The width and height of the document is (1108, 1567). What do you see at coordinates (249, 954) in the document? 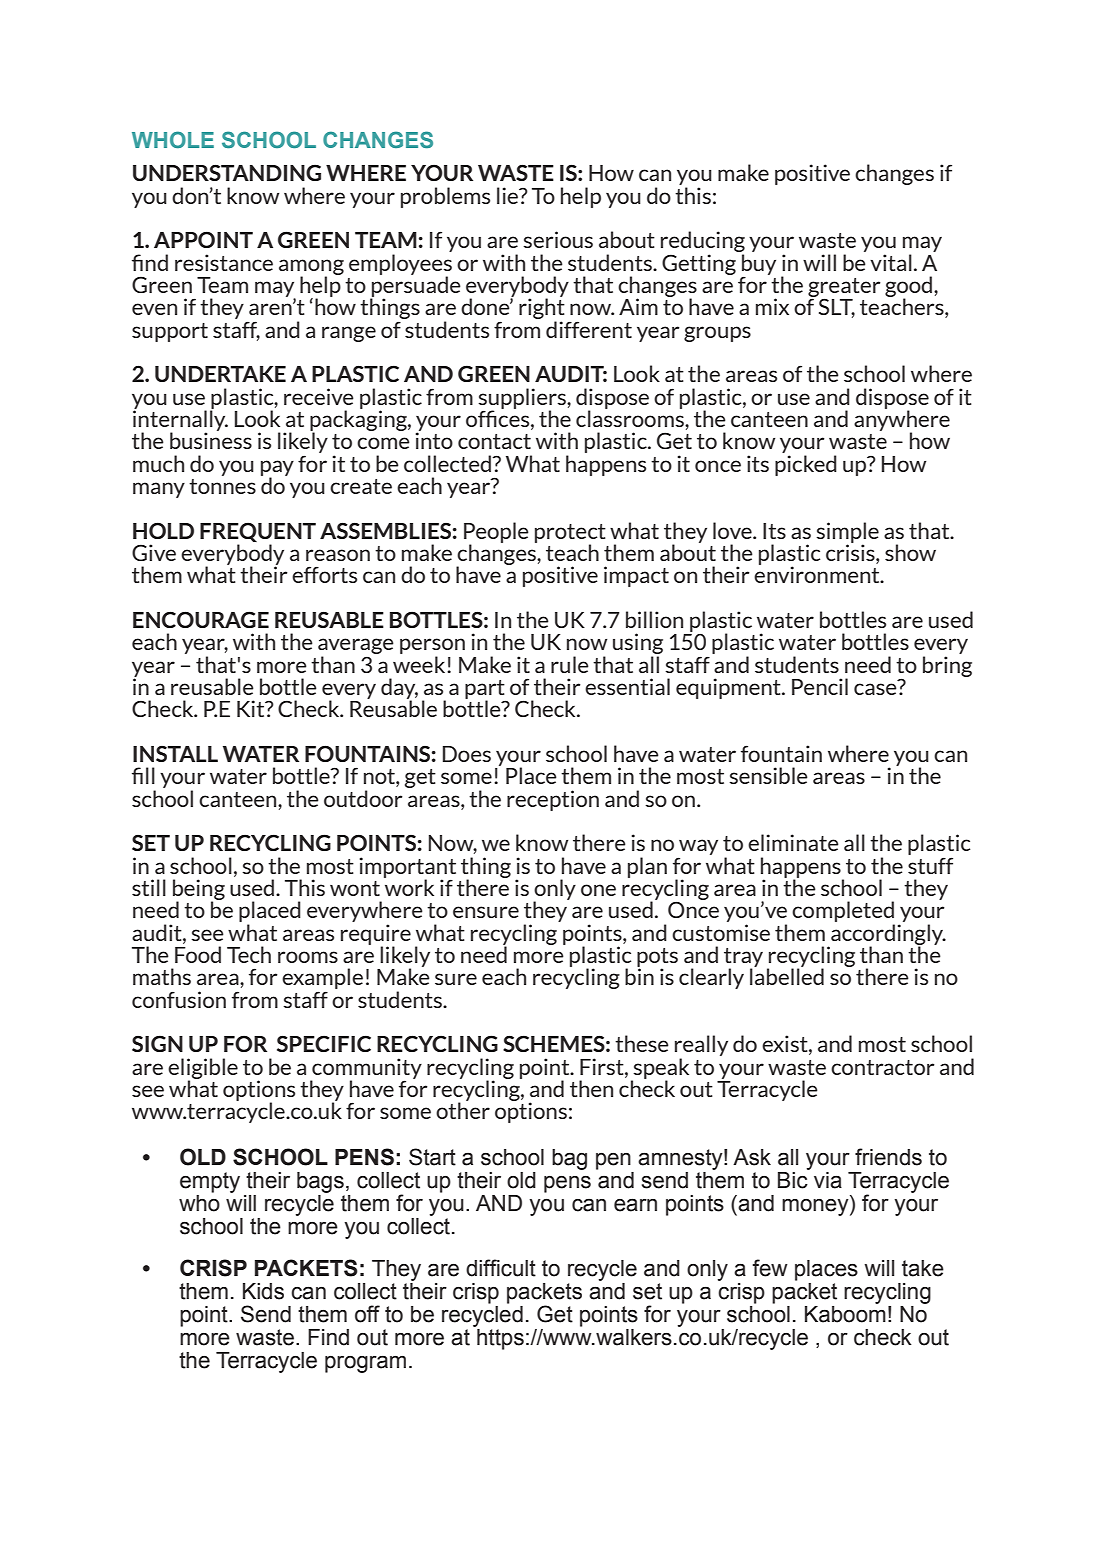
I see `Tech` at bounding box center [249, 954].
